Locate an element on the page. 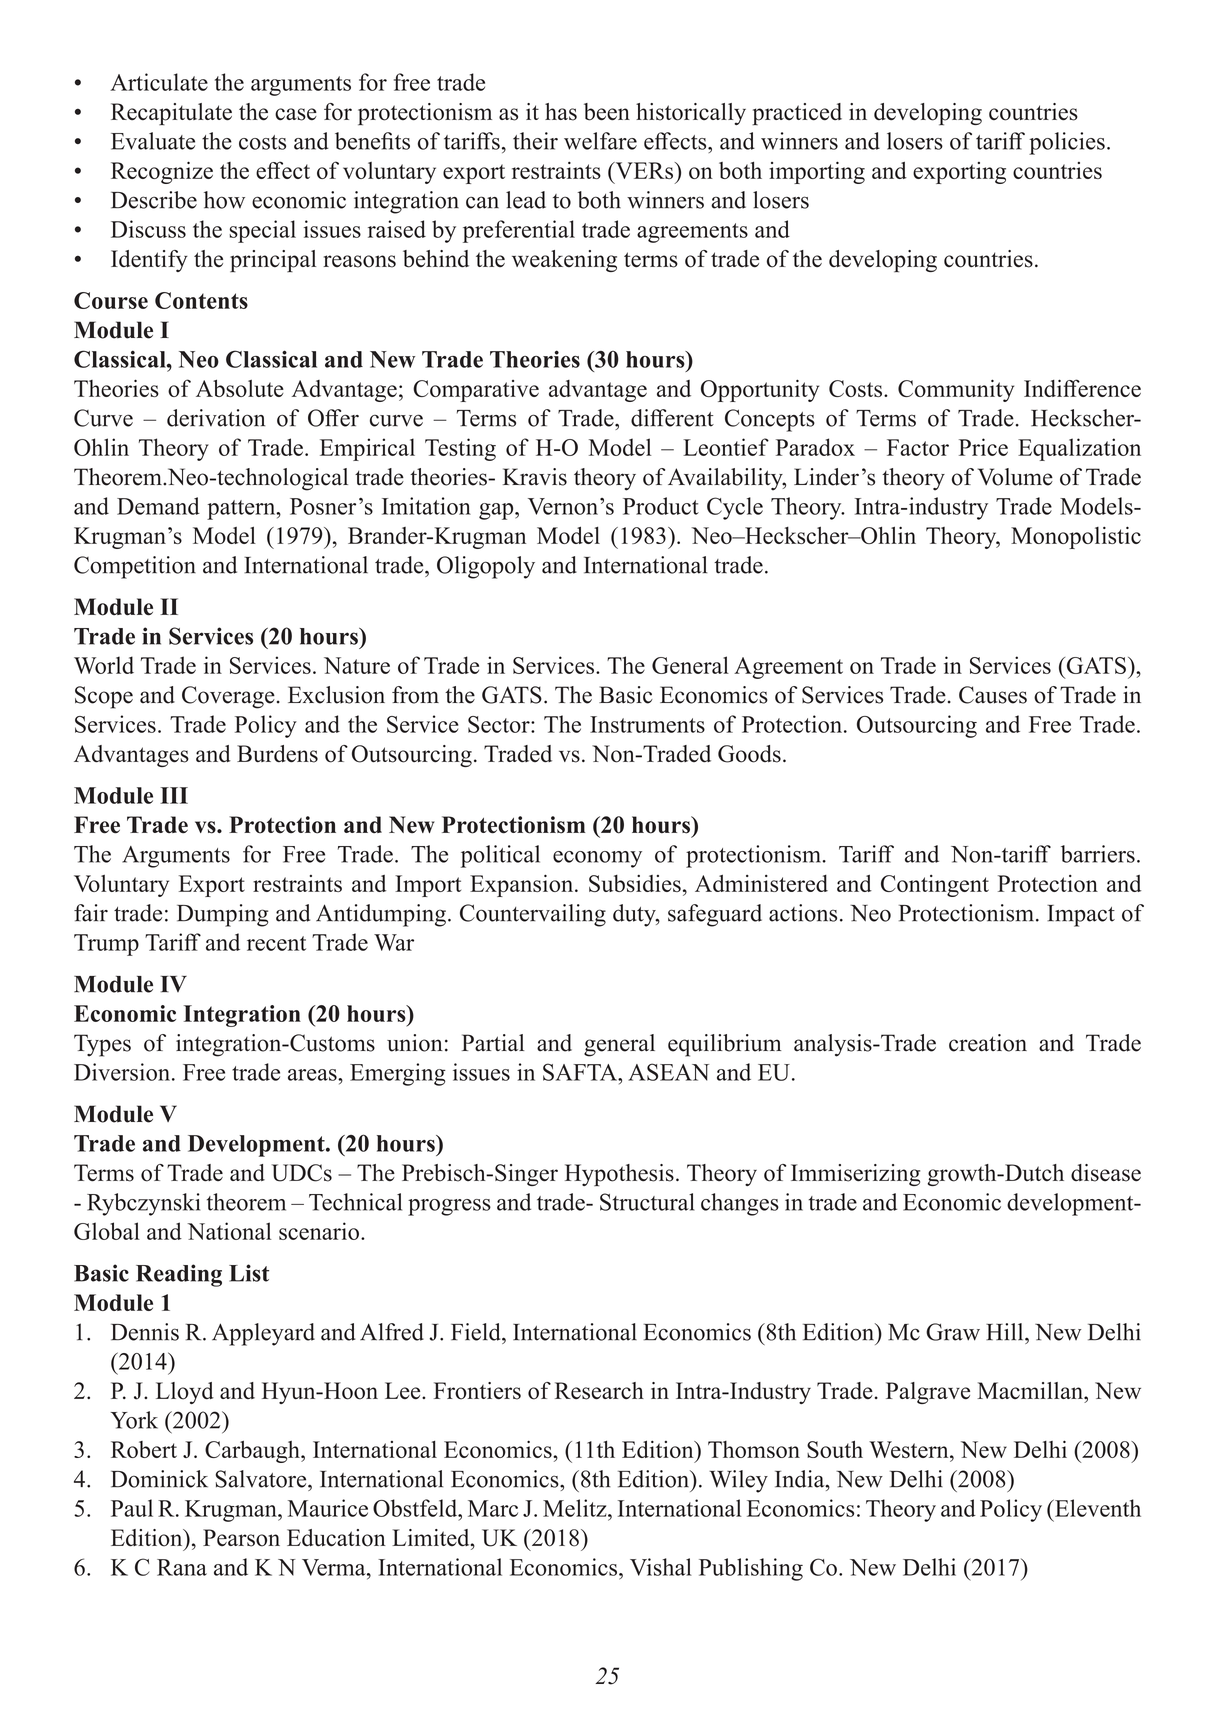  Recapitulate is located at coordinates (171, 114).
